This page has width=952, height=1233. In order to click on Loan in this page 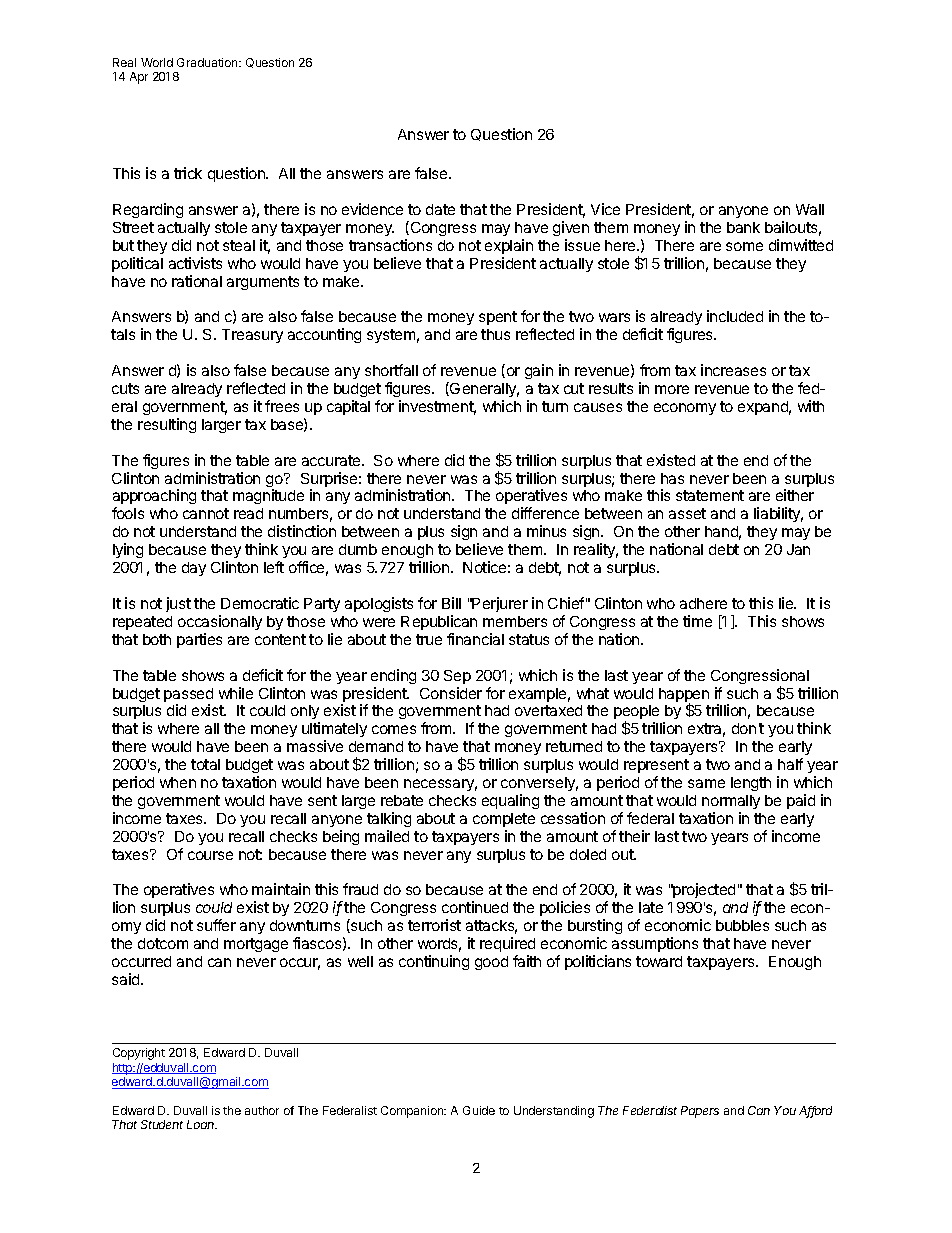, I will do `click(202, 1124)`.
